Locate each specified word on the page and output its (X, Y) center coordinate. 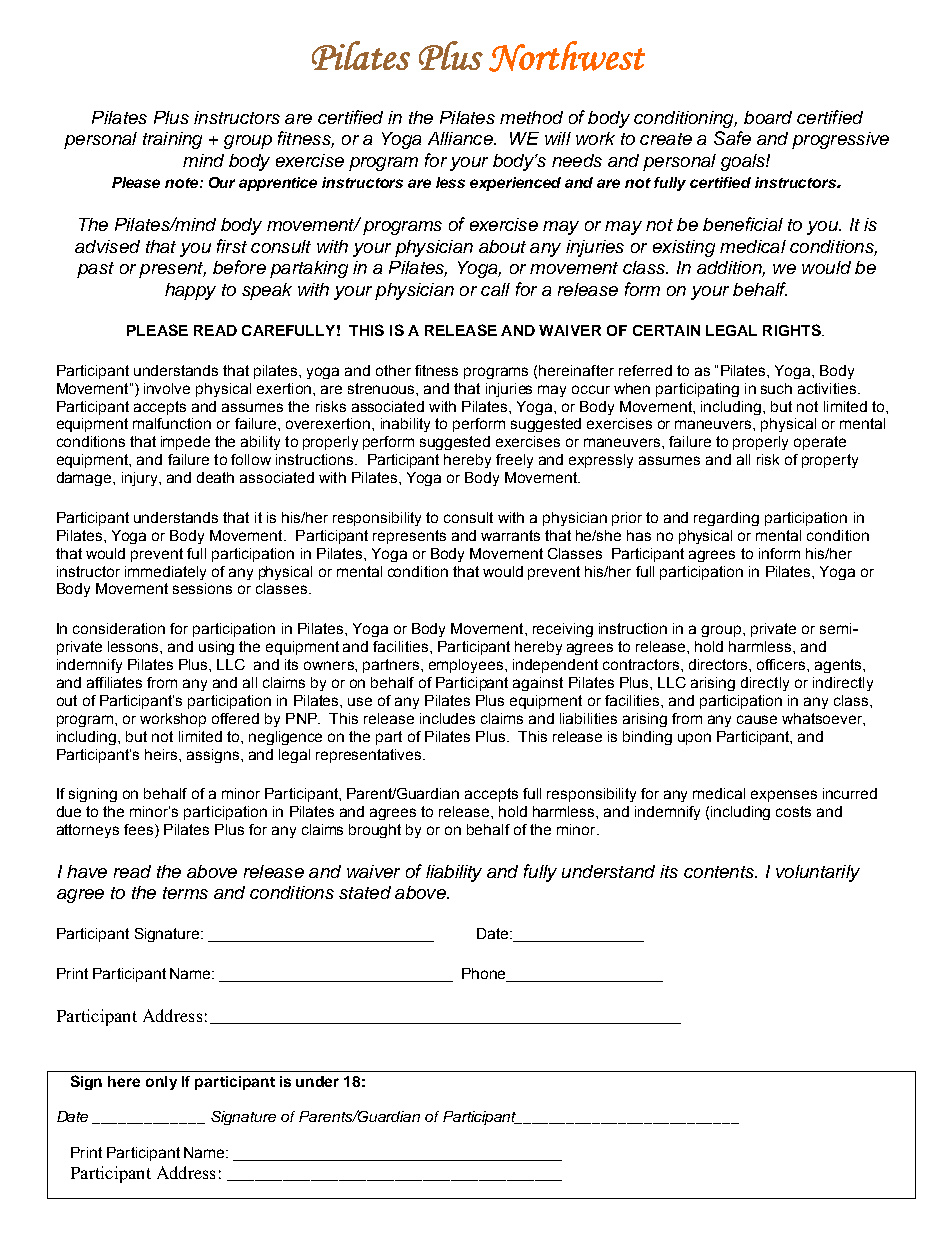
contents (720, 872)
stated (365, 892)
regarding (726, 519)
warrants (510, 535)
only (161, 1083)
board (768, 117)
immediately (165, 573)
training (172, 140)
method (531, 117)
